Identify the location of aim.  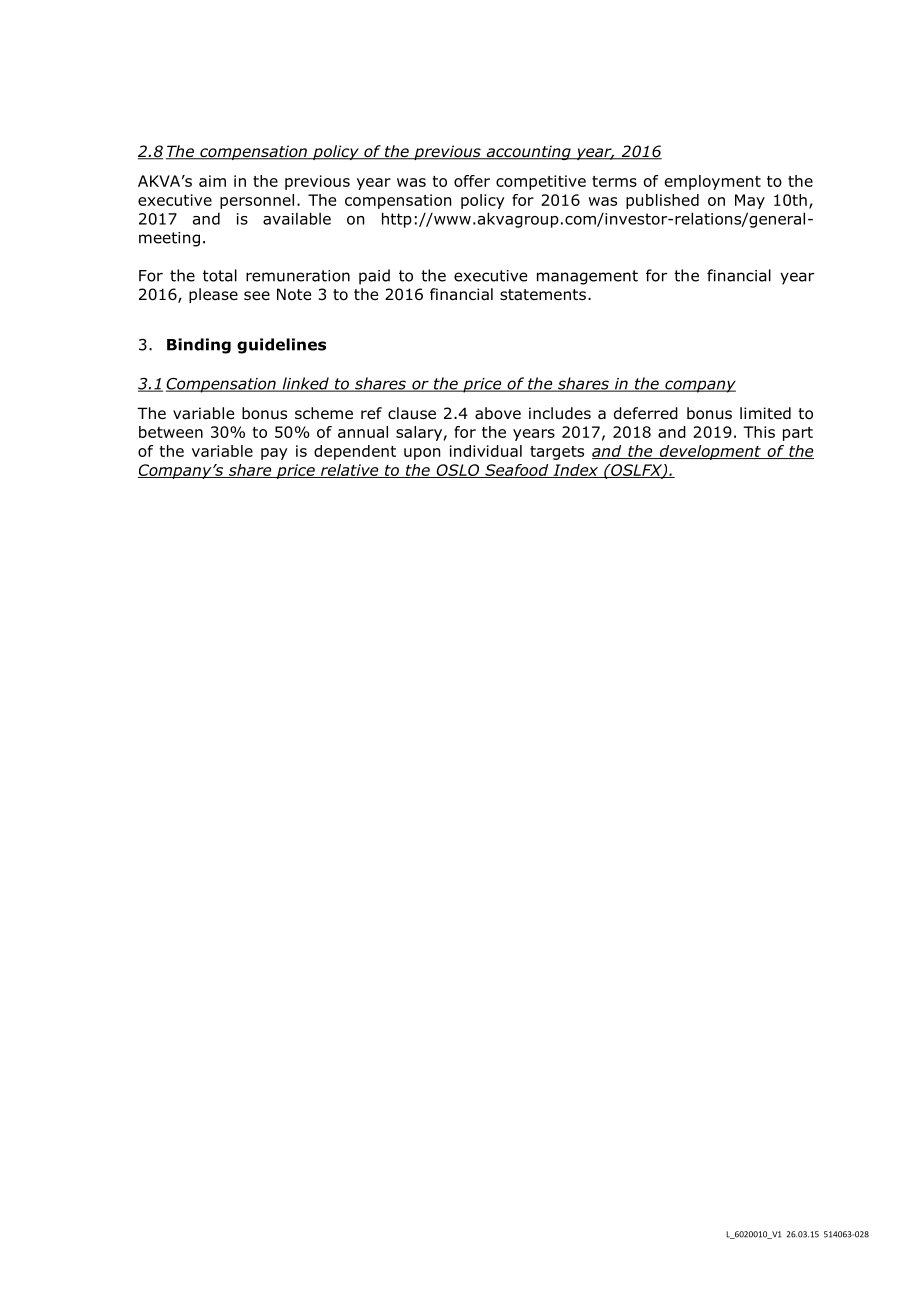
(212, 181).
